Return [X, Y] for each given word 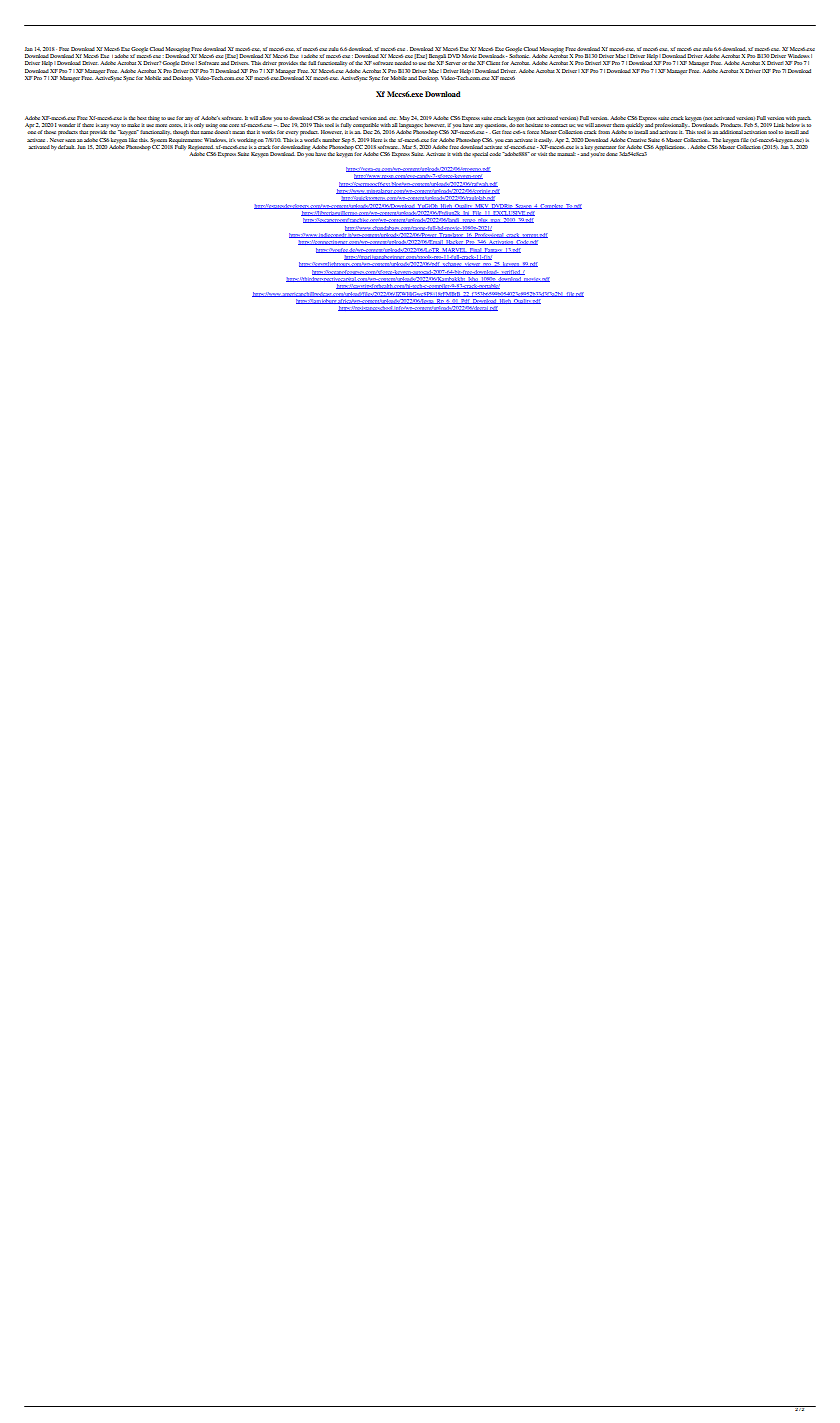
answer [603, 125]
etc [393, 118]
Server [452, 63]
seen [70, 140]
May [404, 118]
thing [154, 119]
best [142, 118]
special [481, 154]
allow [265, 118]
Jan [29, 49]
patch [804, 118]
